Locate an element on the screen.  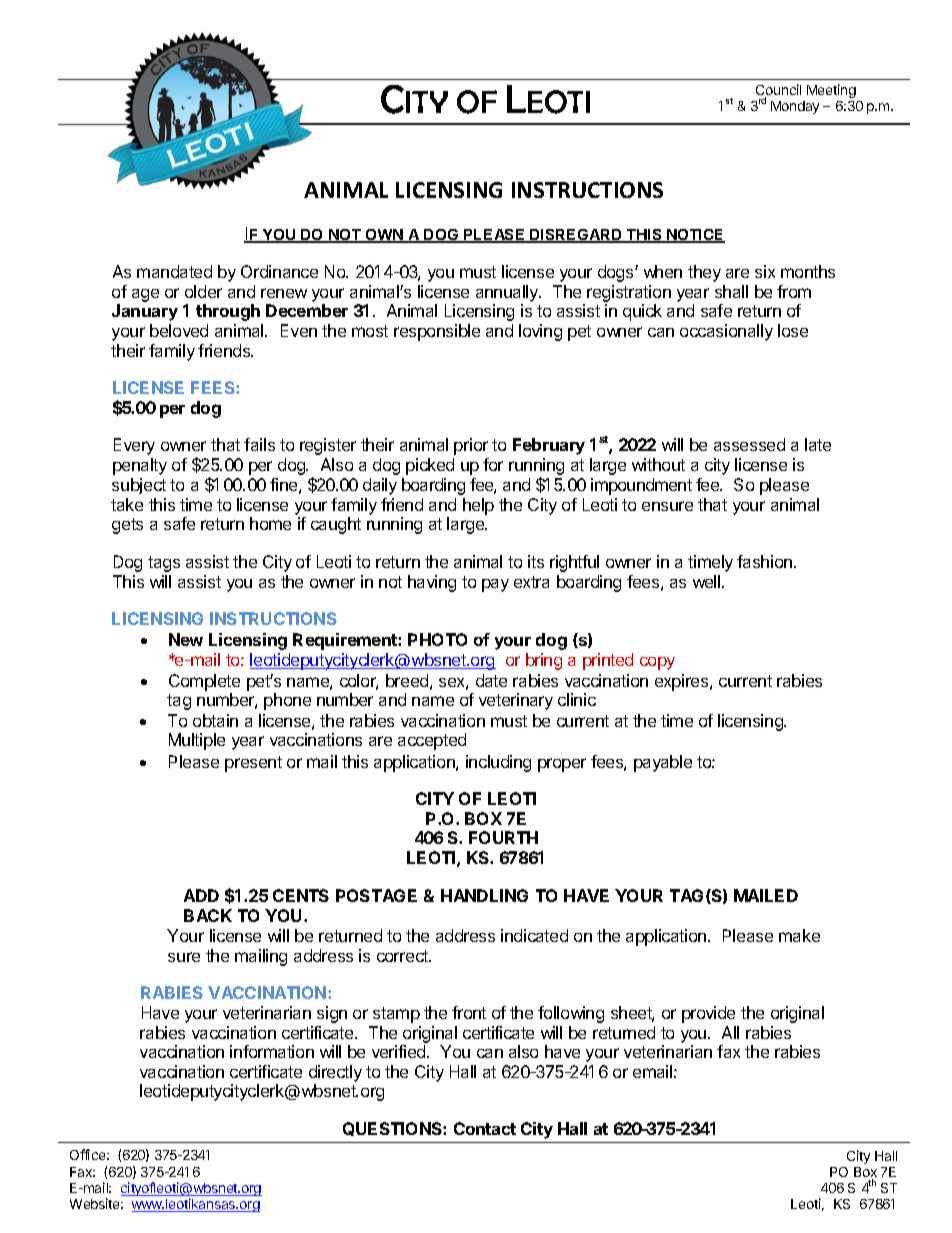
Ordinance is located at coordinates (279, 271).
